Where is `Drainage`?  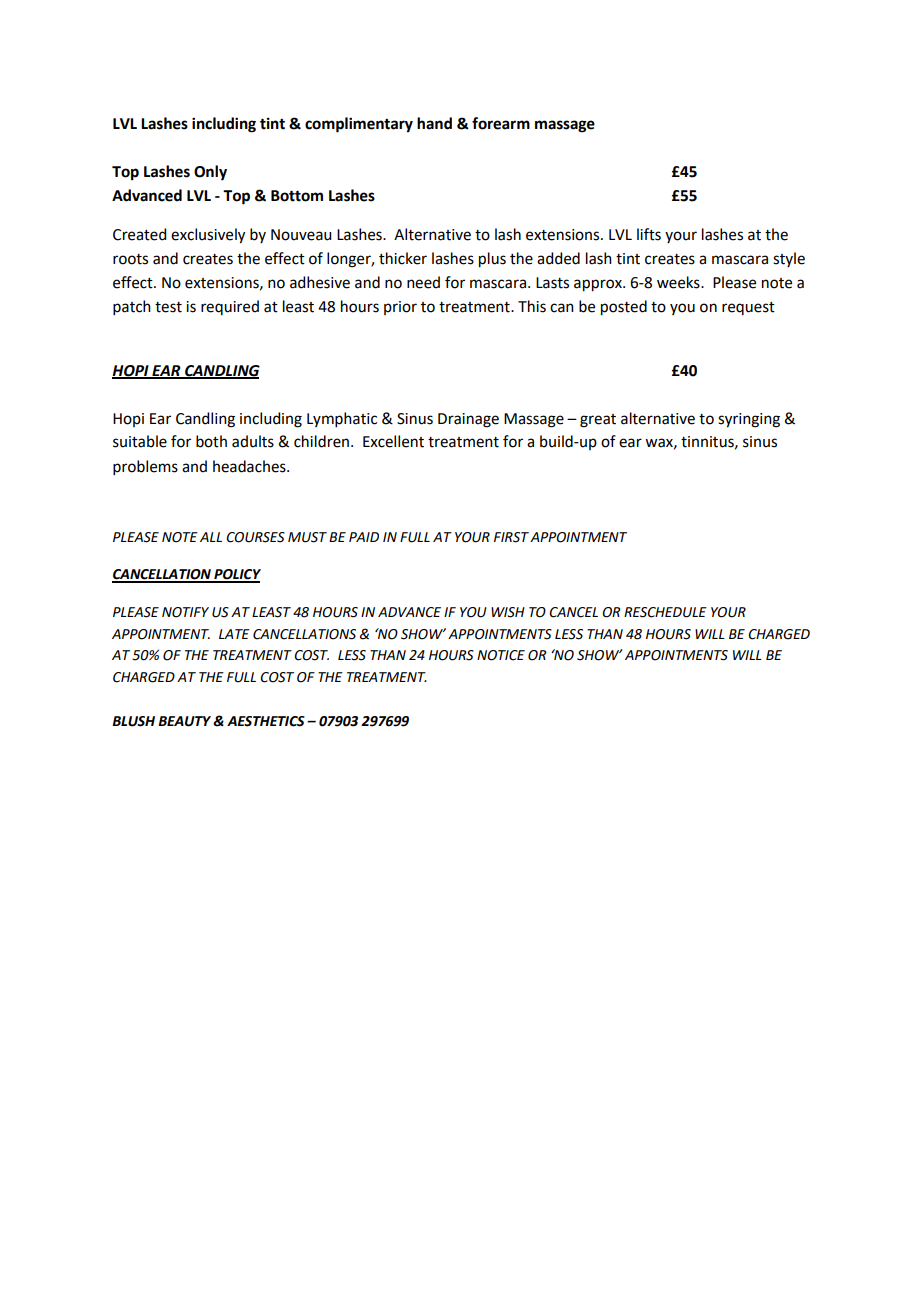 Drainage is located at coordinates (468, 420).
